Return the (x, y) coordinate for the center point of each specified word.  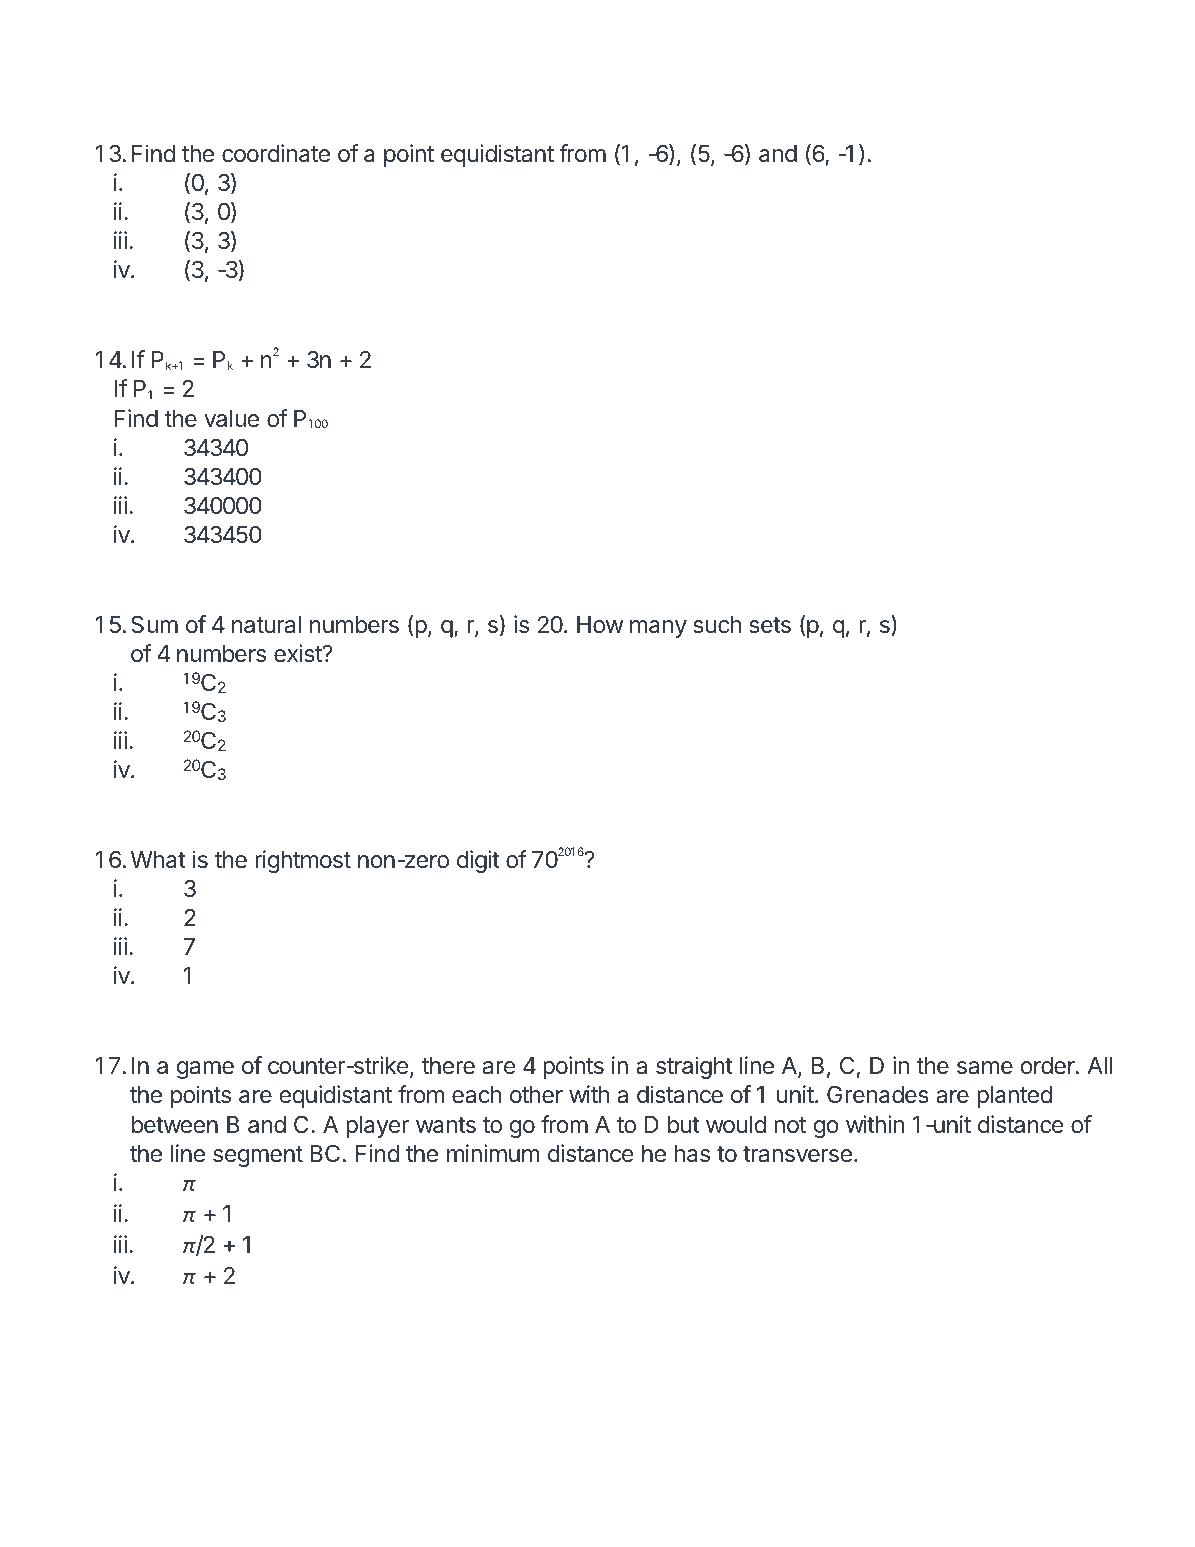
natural (266, 625)
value (231, 419)
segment (258, 1156)
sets (770, 625)
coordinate (276, 153)
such (717, 625)
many (658, 629)
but (684, 1124)
